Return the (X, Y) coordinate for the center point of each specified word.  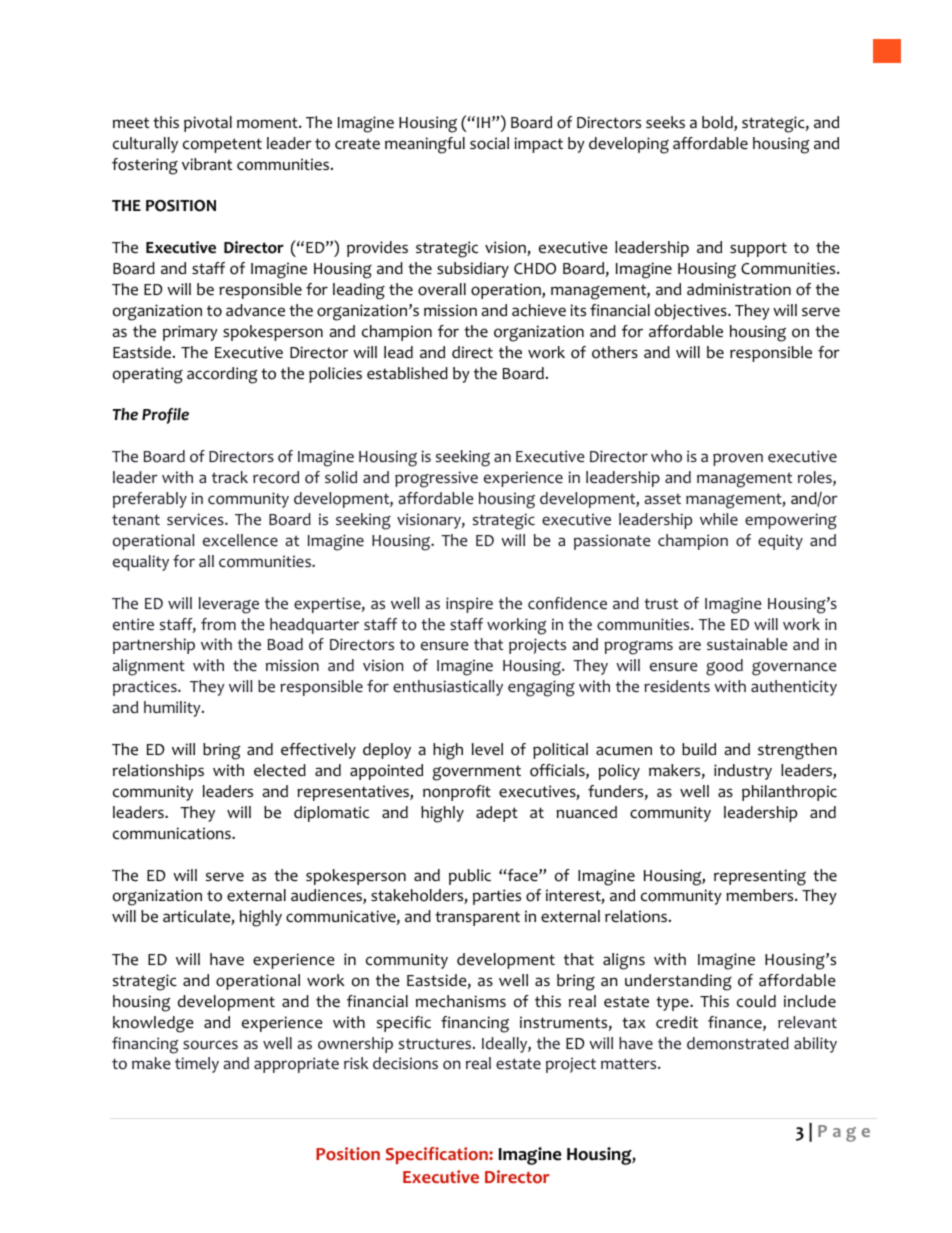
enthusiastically (448, 688)
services (196, 519)
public (470, 877)
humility (173, 709)
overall (442, 289)
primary (190, 333)
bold (718, 123)
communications (173, 833)
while (719, 519)
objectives (692, 312)
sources (210, 1045)
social (489, 143)
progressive (436, 479)
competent (222, 145)
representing (760, 877)
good (724, 667)
